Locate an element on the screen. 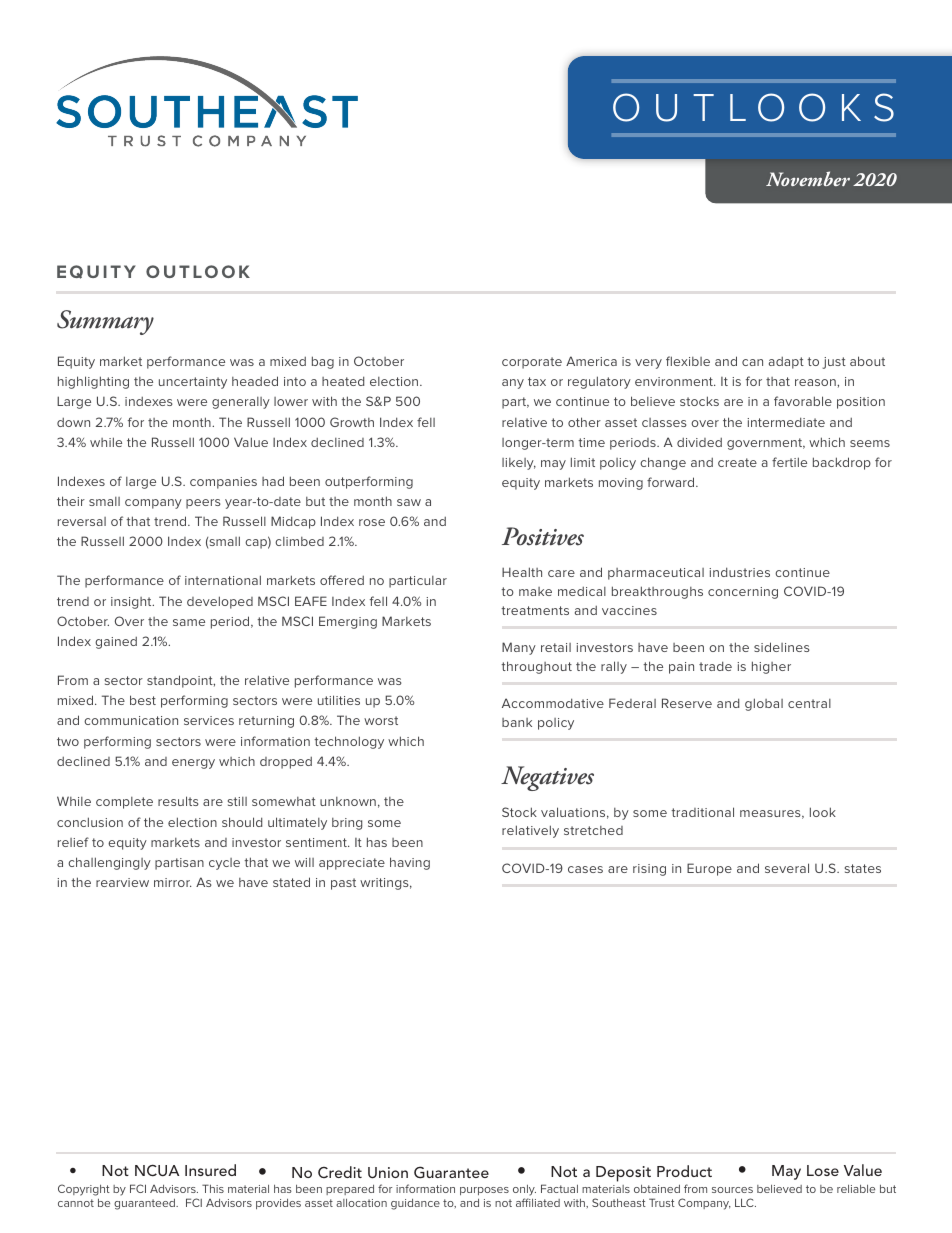 The width and height of the screenshot is (952, 1233). industries is located at coordinates (739, 572).
